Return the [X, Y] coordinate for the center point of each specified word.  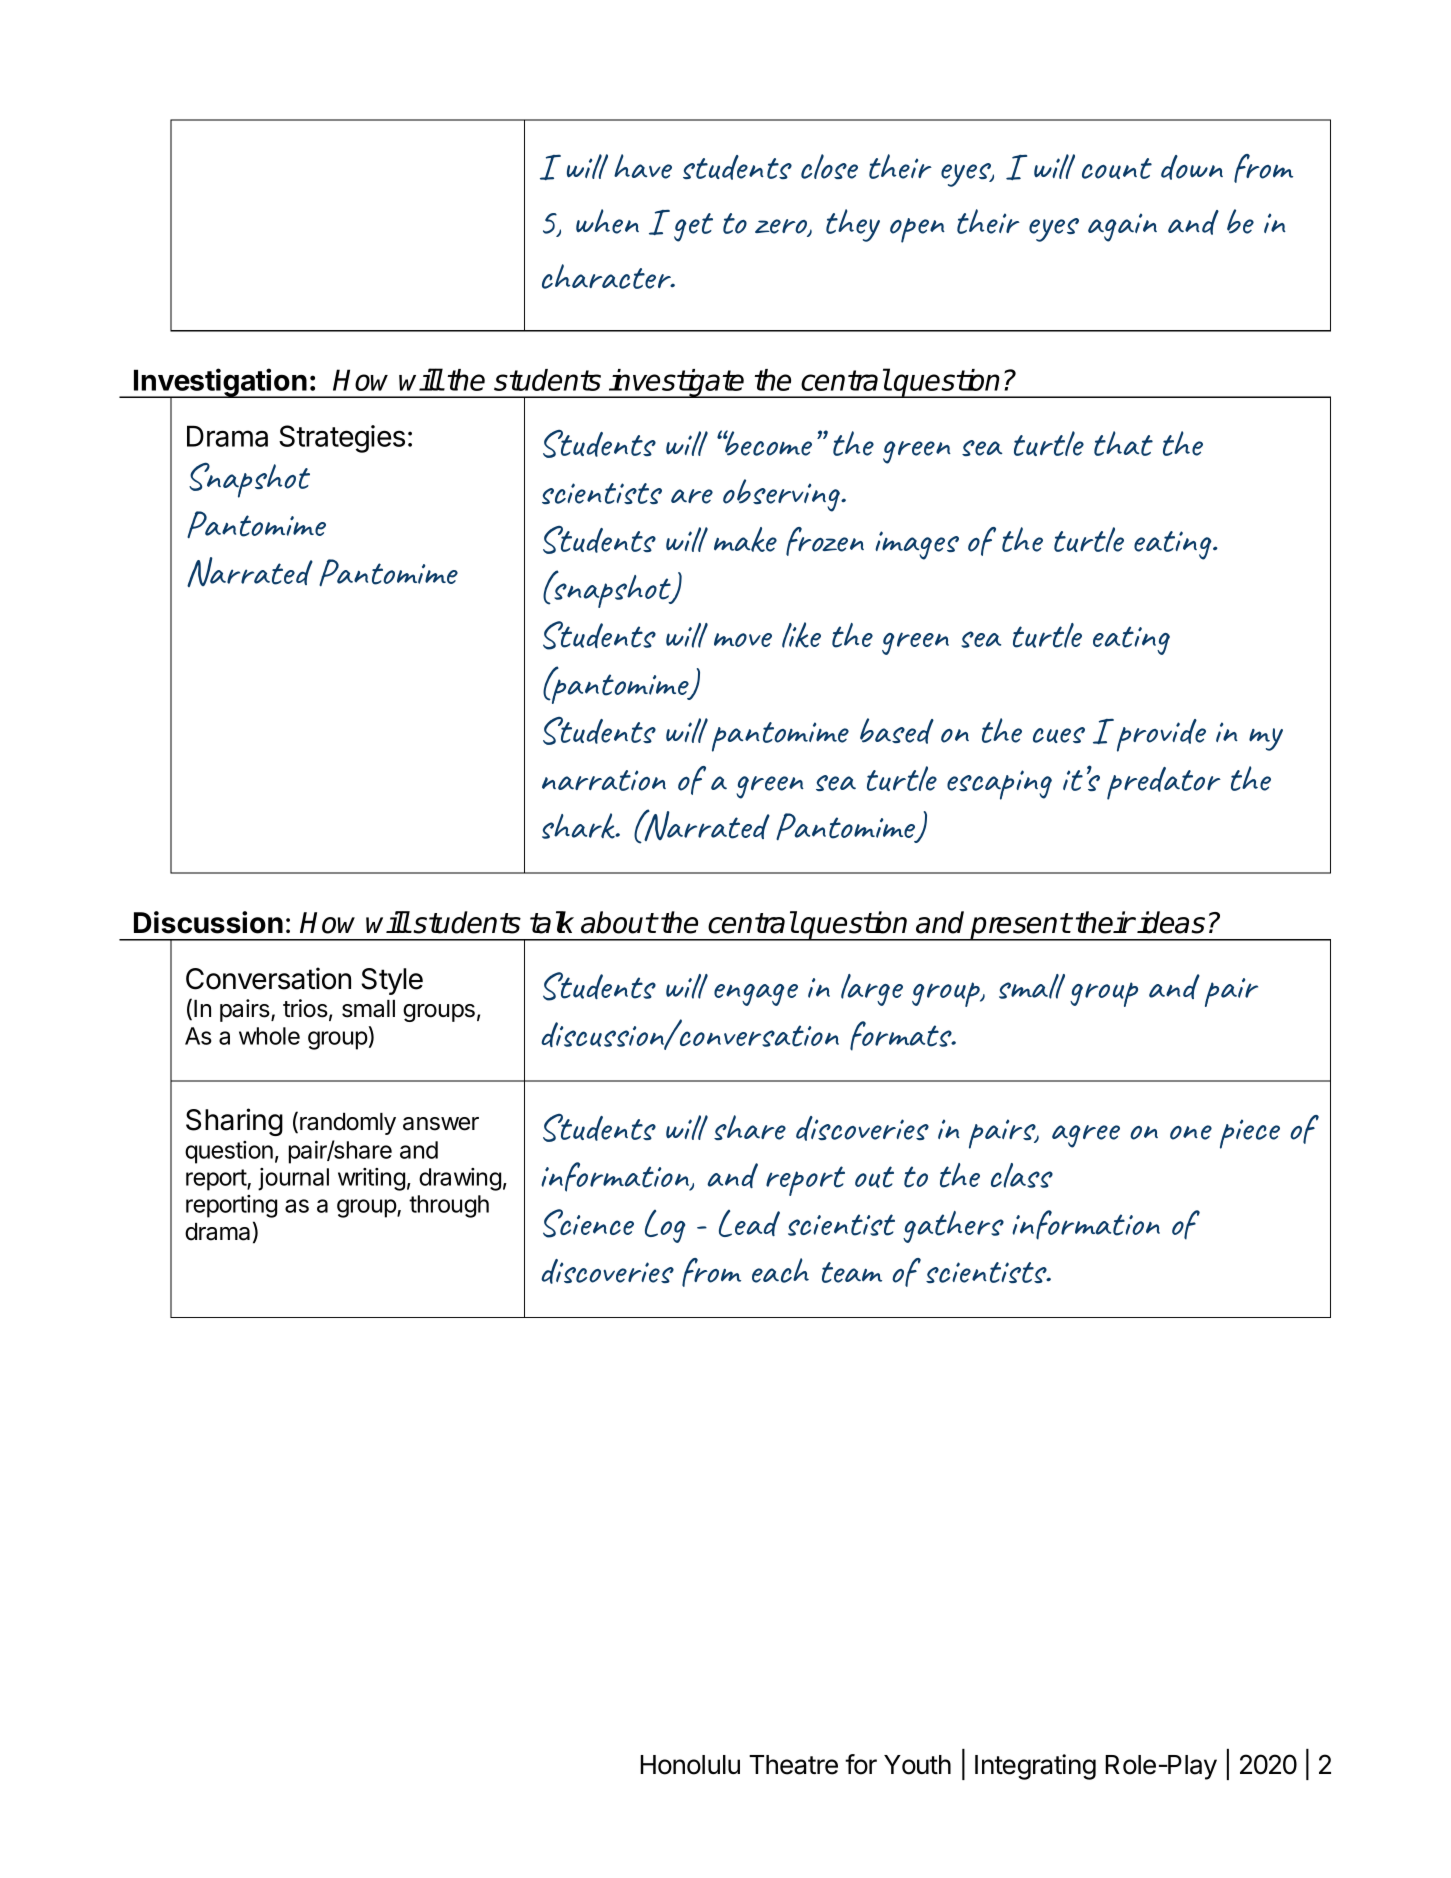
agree [1086, 1136]
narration [604, 780]
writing [371, 1179]
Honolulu [690, 1765]
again [1122, 227]
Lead [749, 1223]
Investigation [220, 383]
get [693, 227]
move [743, 640]
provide [1161, 735]
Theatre [793, 1765]
